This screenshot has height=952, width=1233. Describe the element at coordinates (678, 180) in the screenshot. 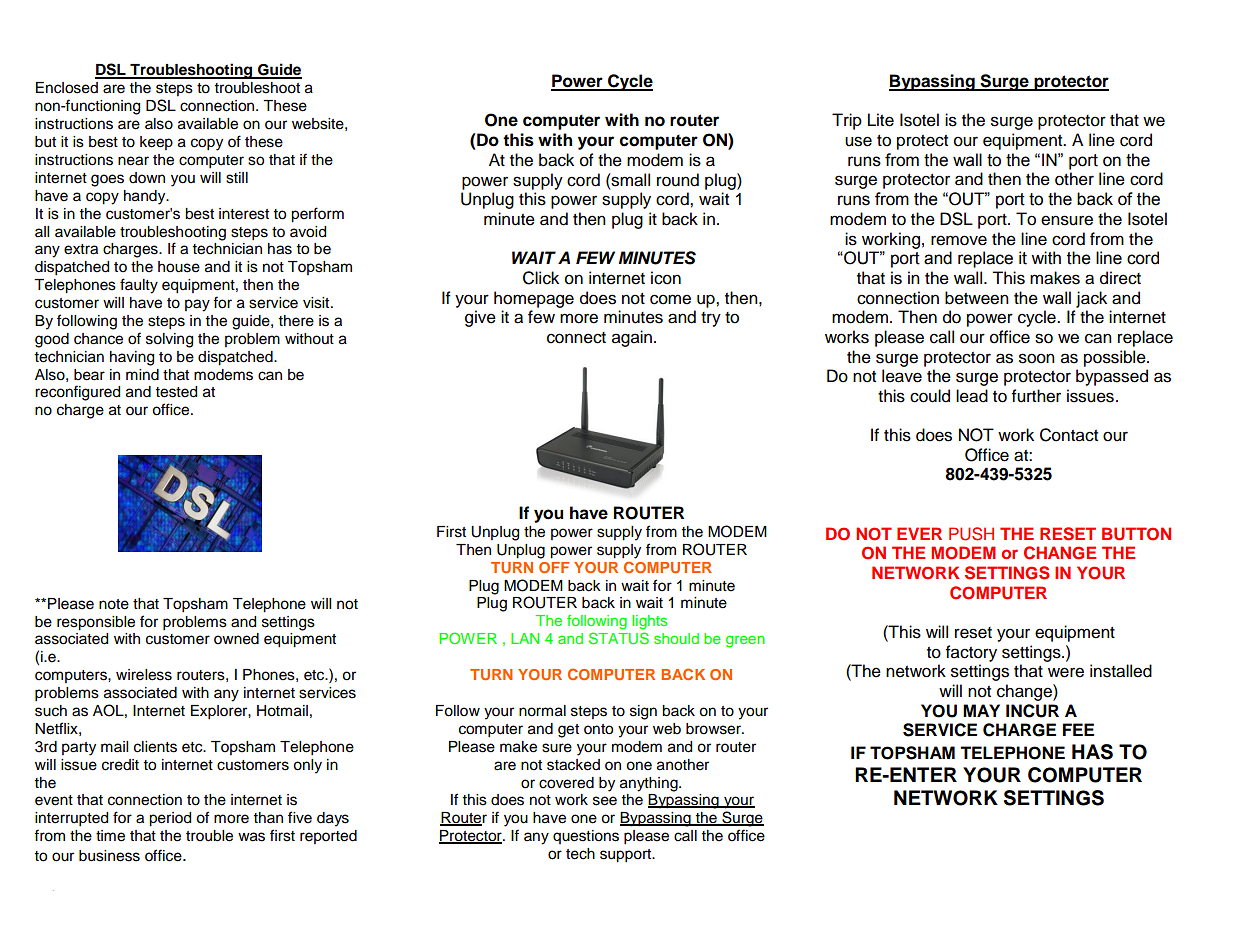

I see `round` at that location.
